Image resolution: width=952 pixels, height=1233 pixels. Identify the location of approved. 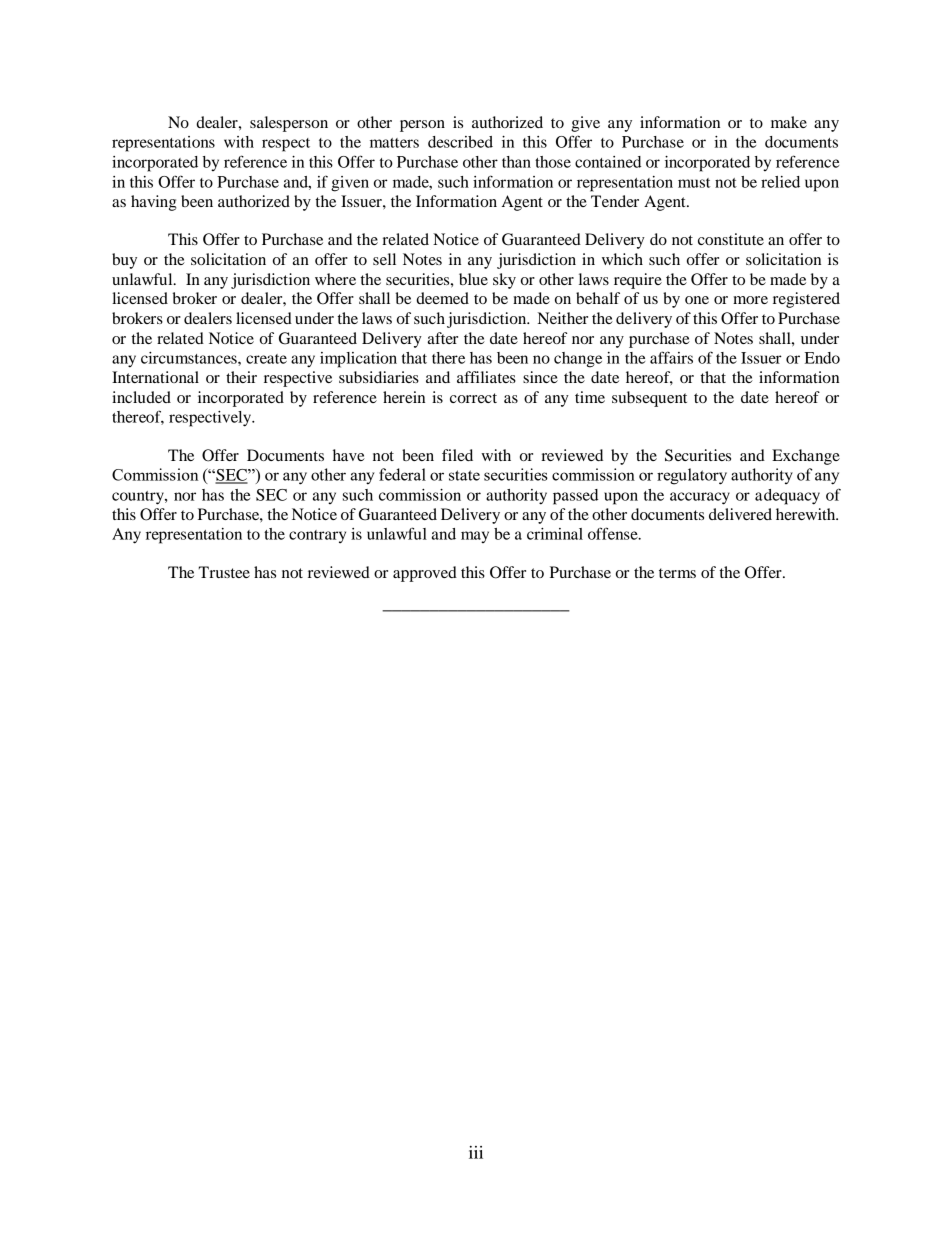
(425, 574).
